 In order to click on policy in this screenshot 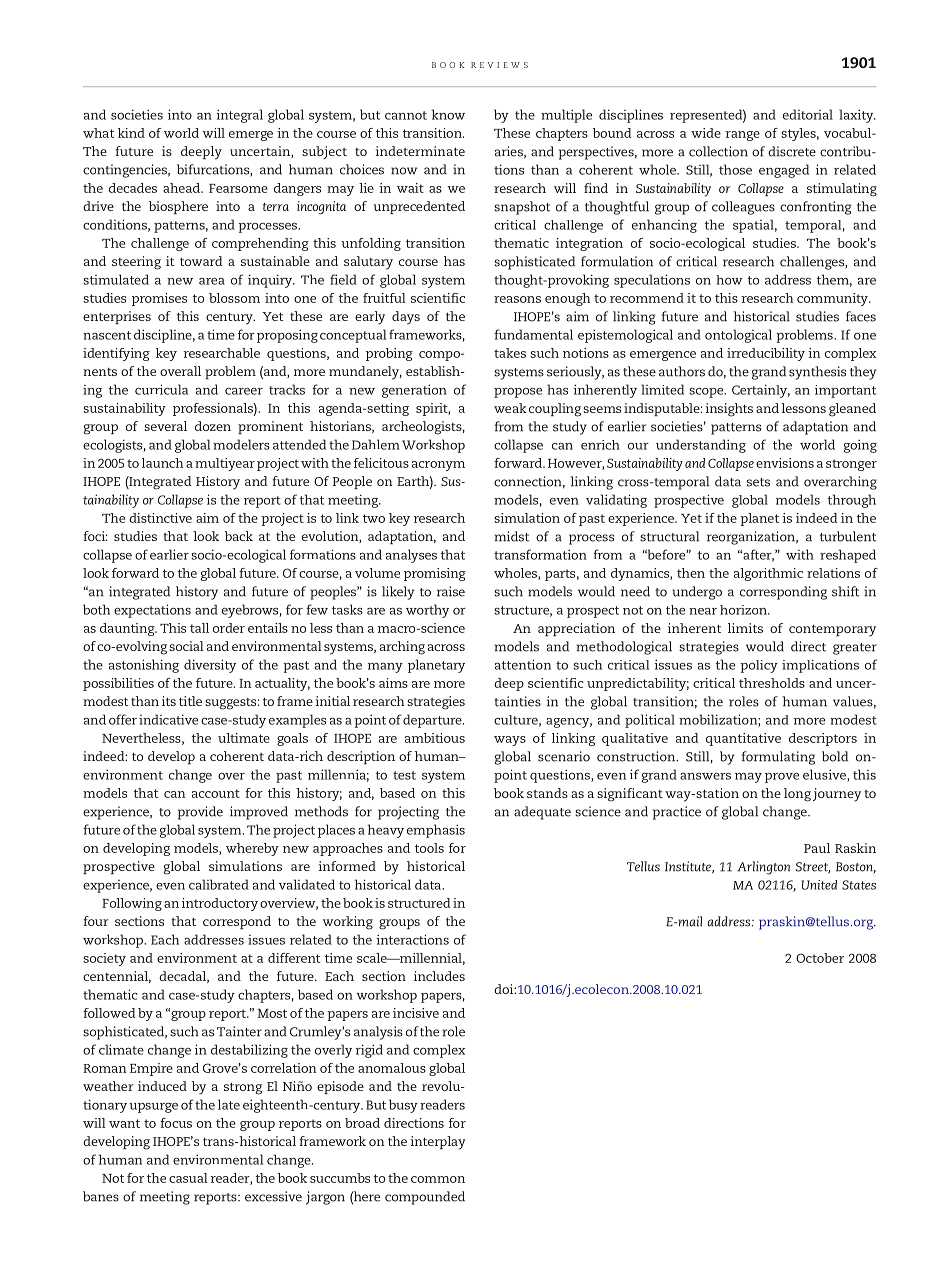, I will do `click(759, 666)`.
